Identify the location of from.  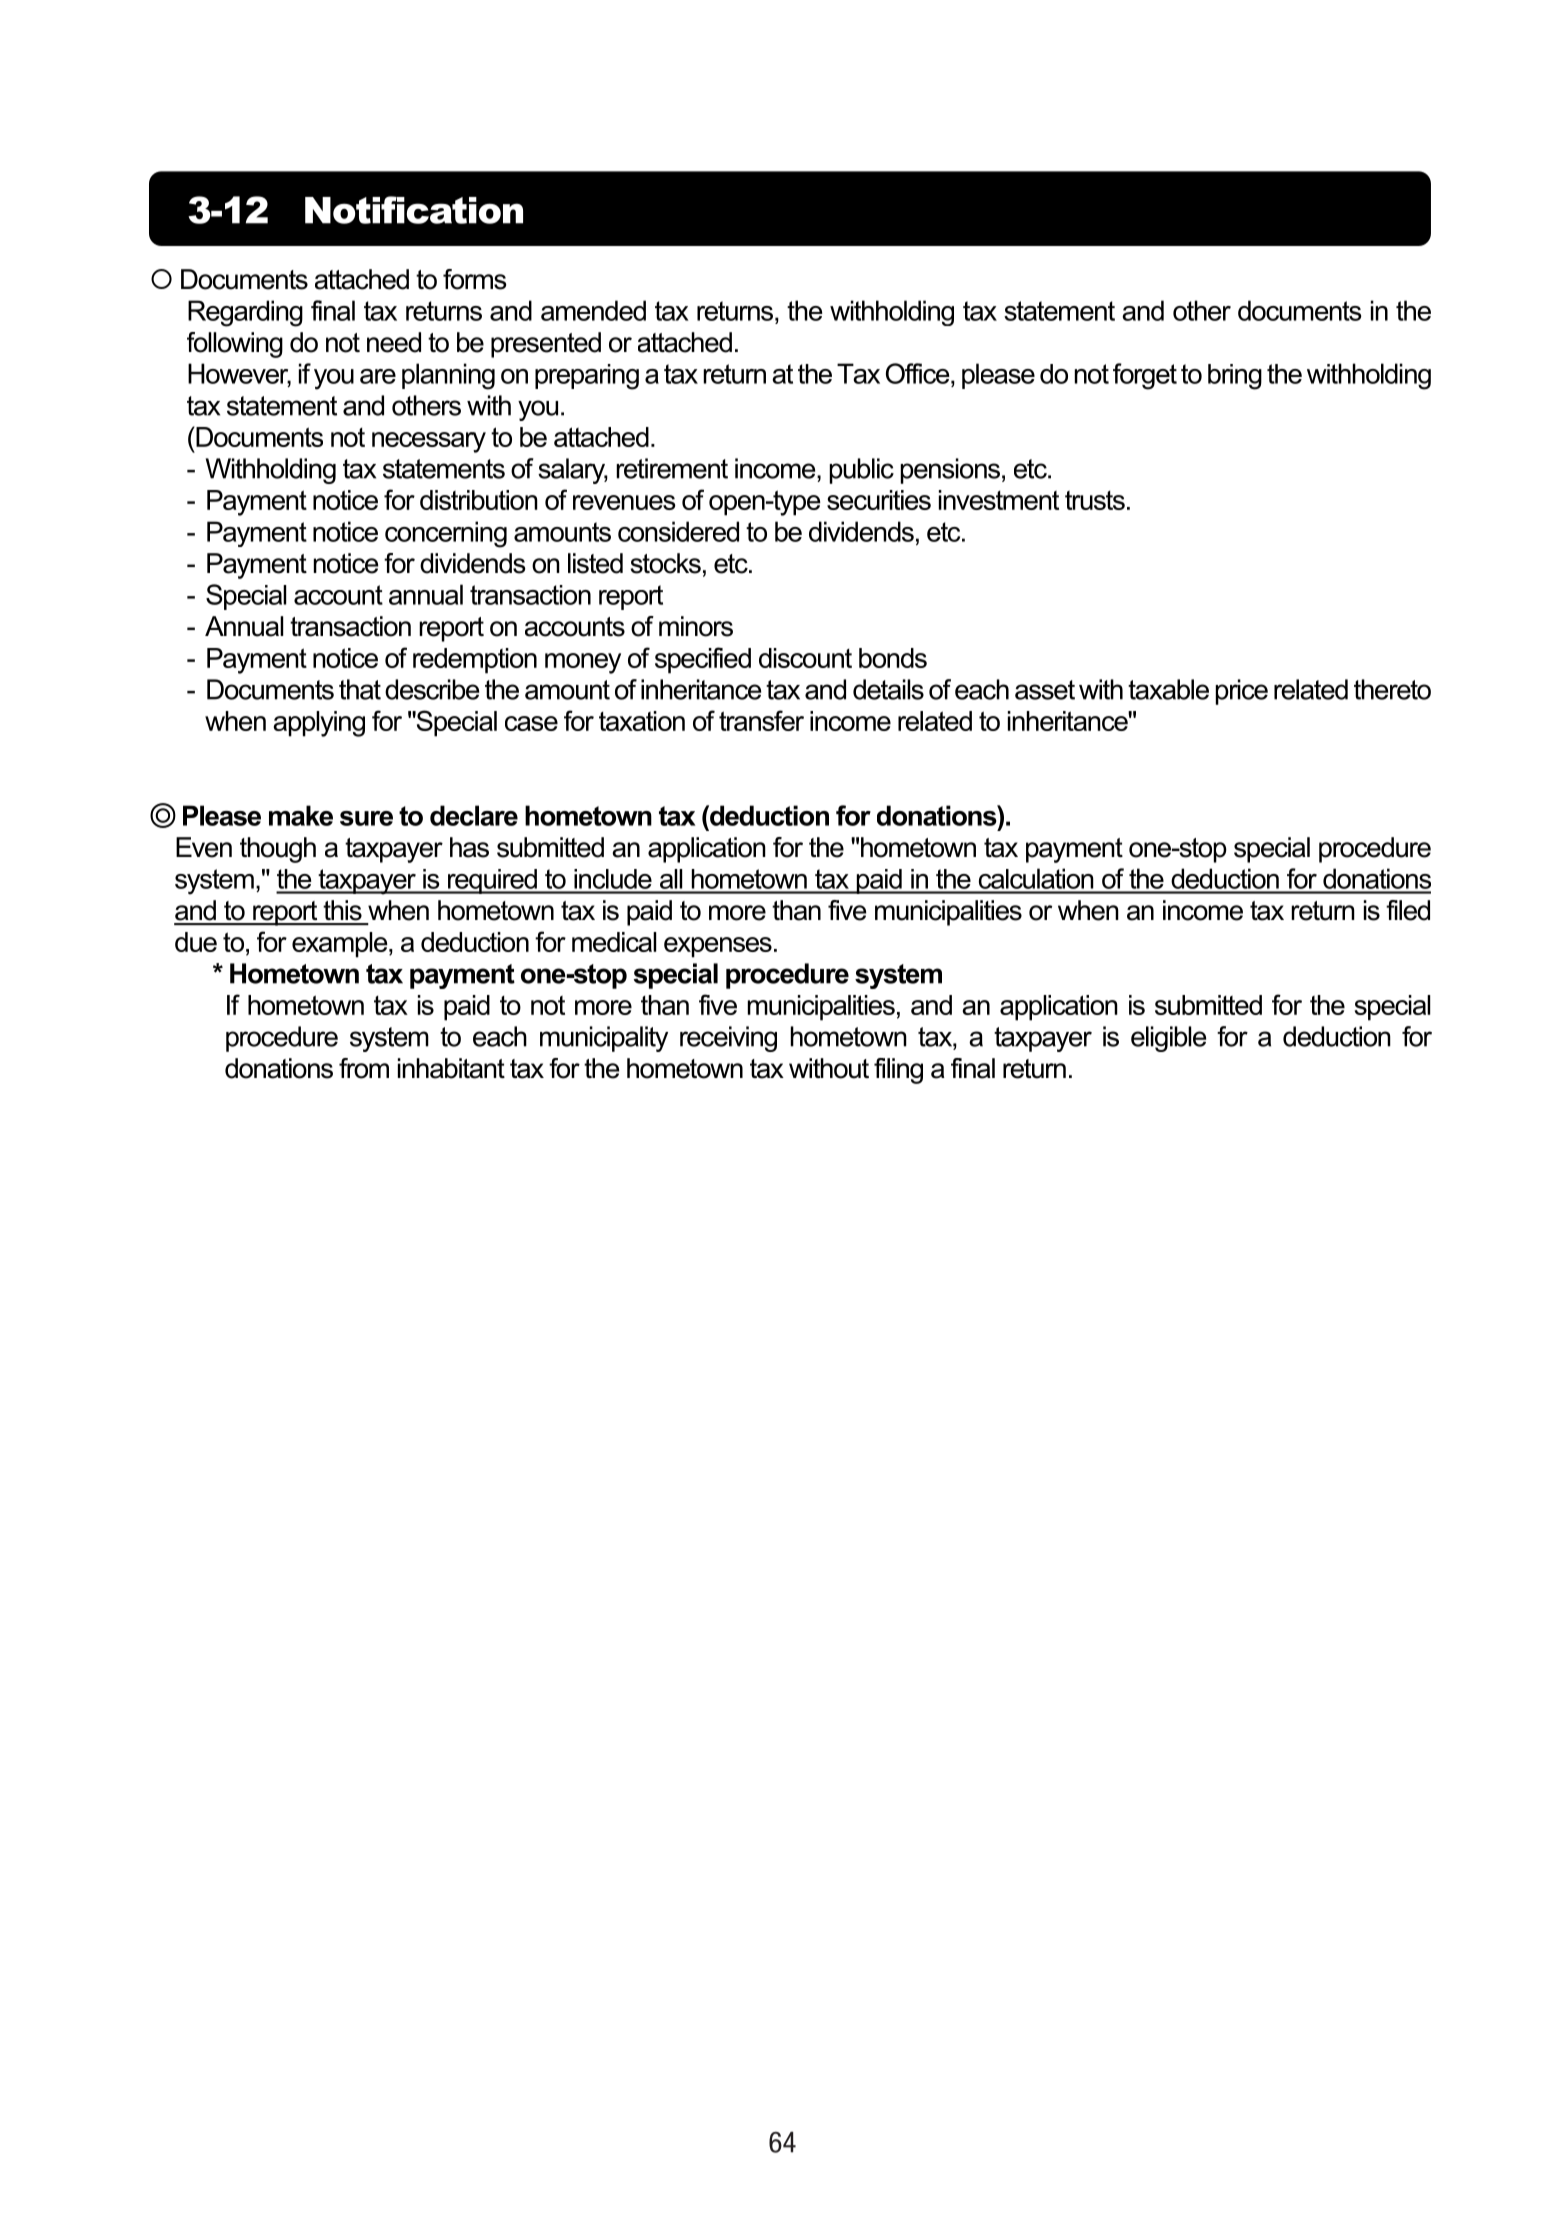
(364, 1068).
